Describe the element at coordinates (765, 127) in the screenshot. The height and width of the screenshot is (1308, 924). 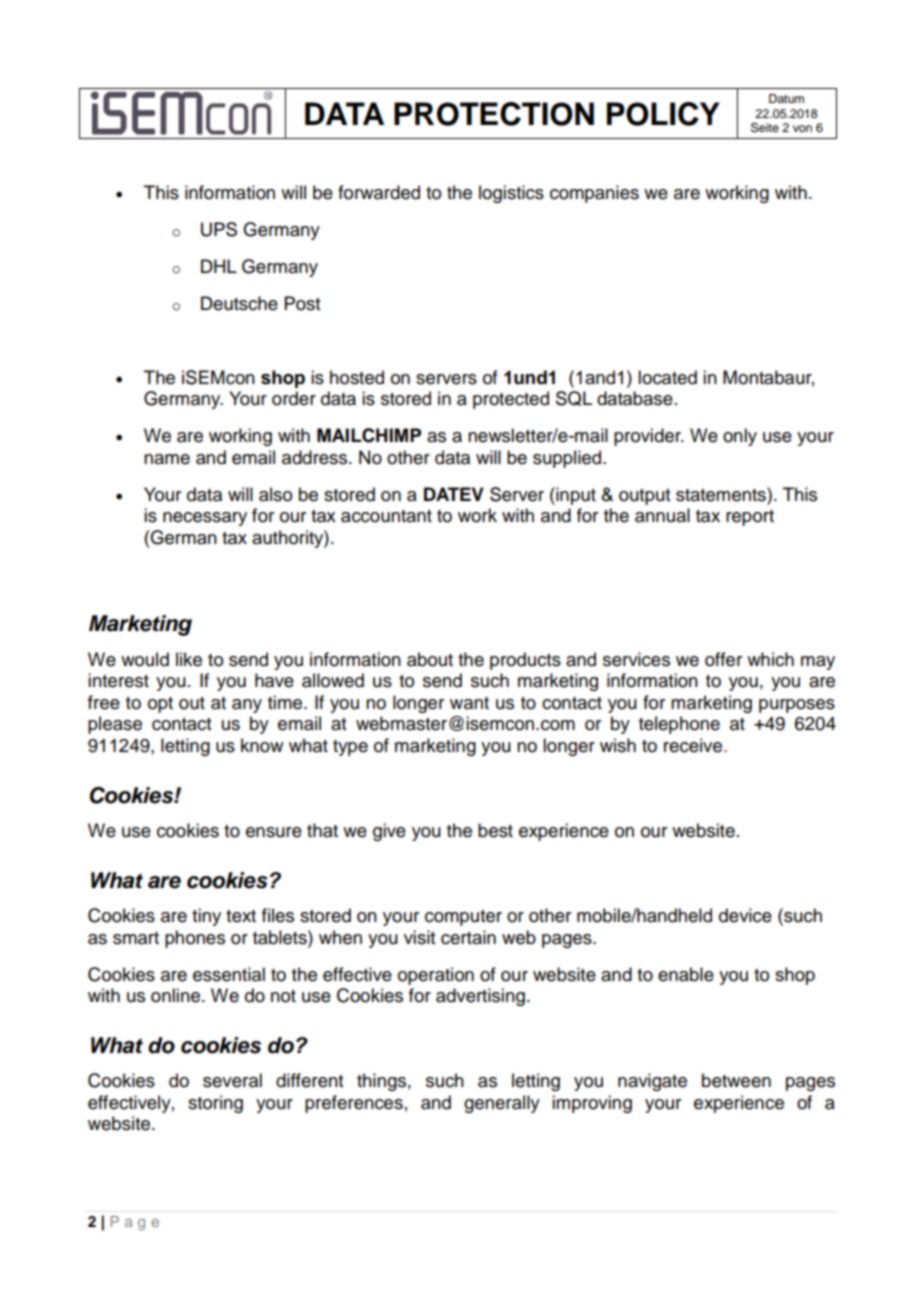
I see `Seite` at that location.
